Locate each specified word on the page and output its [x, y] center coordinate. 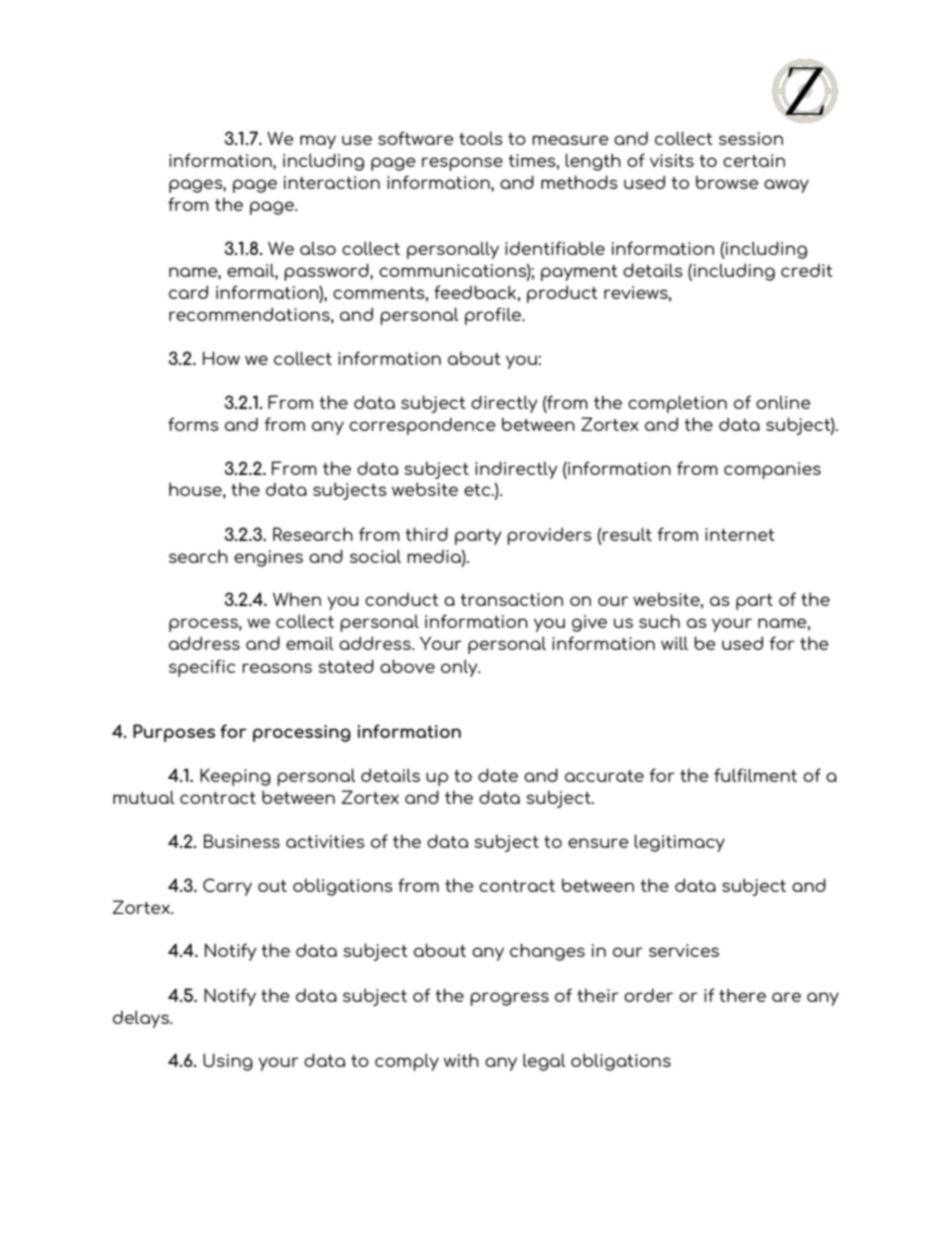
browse [727, 182]
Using [228, 1062]
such [659, 621]
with [461, 1060]
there [742, 995]
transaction [511, 599]
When [297, 599]
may [318, 142]
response [462, 164]
